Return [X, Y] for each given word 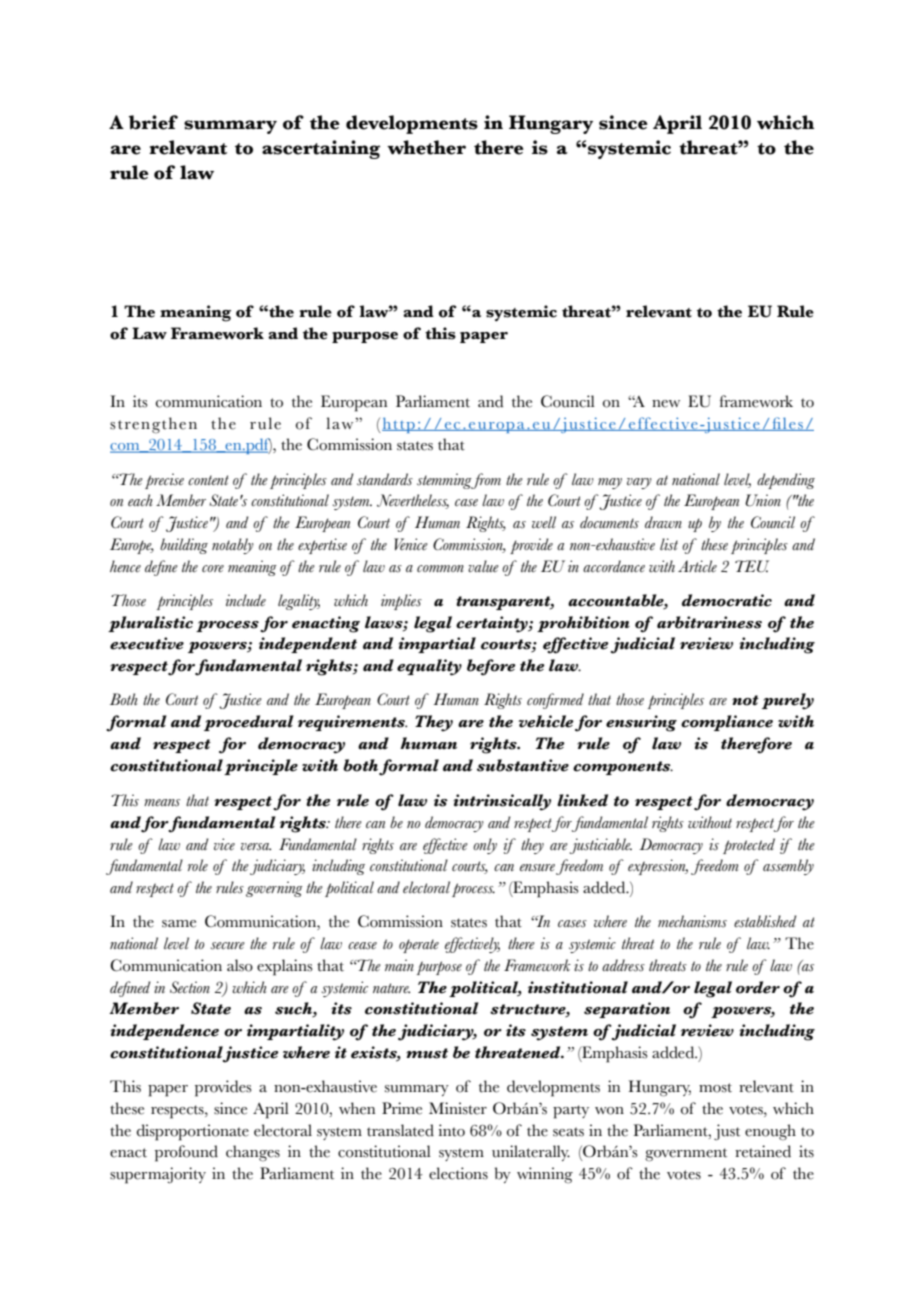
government [686, 1155]
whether [426, 147]
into [451, 1130]
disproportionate [193, 1132]
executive [147, 643]
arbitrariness [709, 622]
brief [153, 122]
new [666, 404]
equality [429, 667]
